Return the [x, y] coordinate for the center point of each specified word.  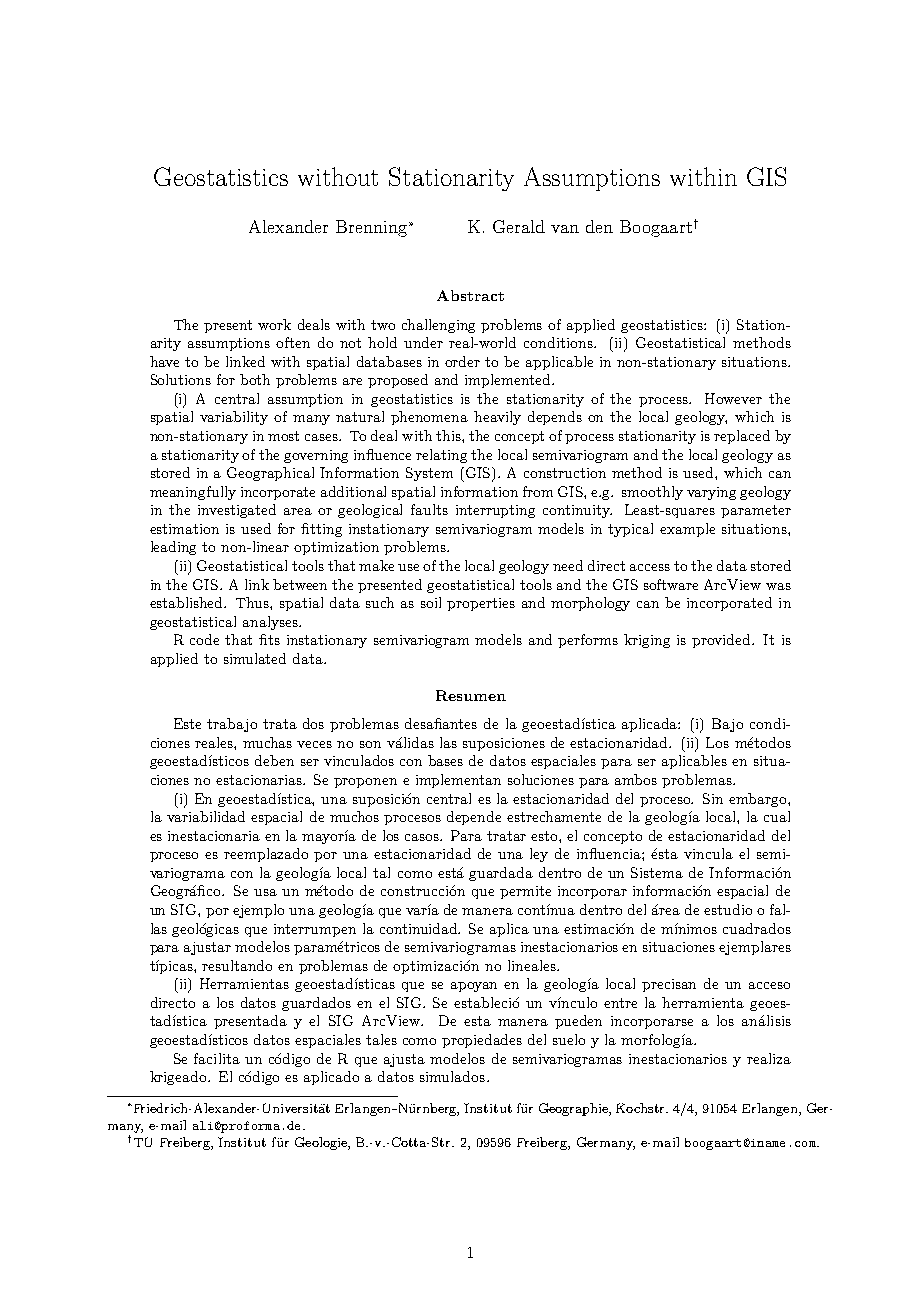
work [274, 324]
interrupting [495, 511]
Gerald [519, 226]
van [565, 229]
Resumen [471, 695]
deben [274, 760]
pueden [578, 1022]
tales [381, 1039]
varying [711, 493]
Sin [713, 798]
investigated [237, 511]
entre [620, 1003]
